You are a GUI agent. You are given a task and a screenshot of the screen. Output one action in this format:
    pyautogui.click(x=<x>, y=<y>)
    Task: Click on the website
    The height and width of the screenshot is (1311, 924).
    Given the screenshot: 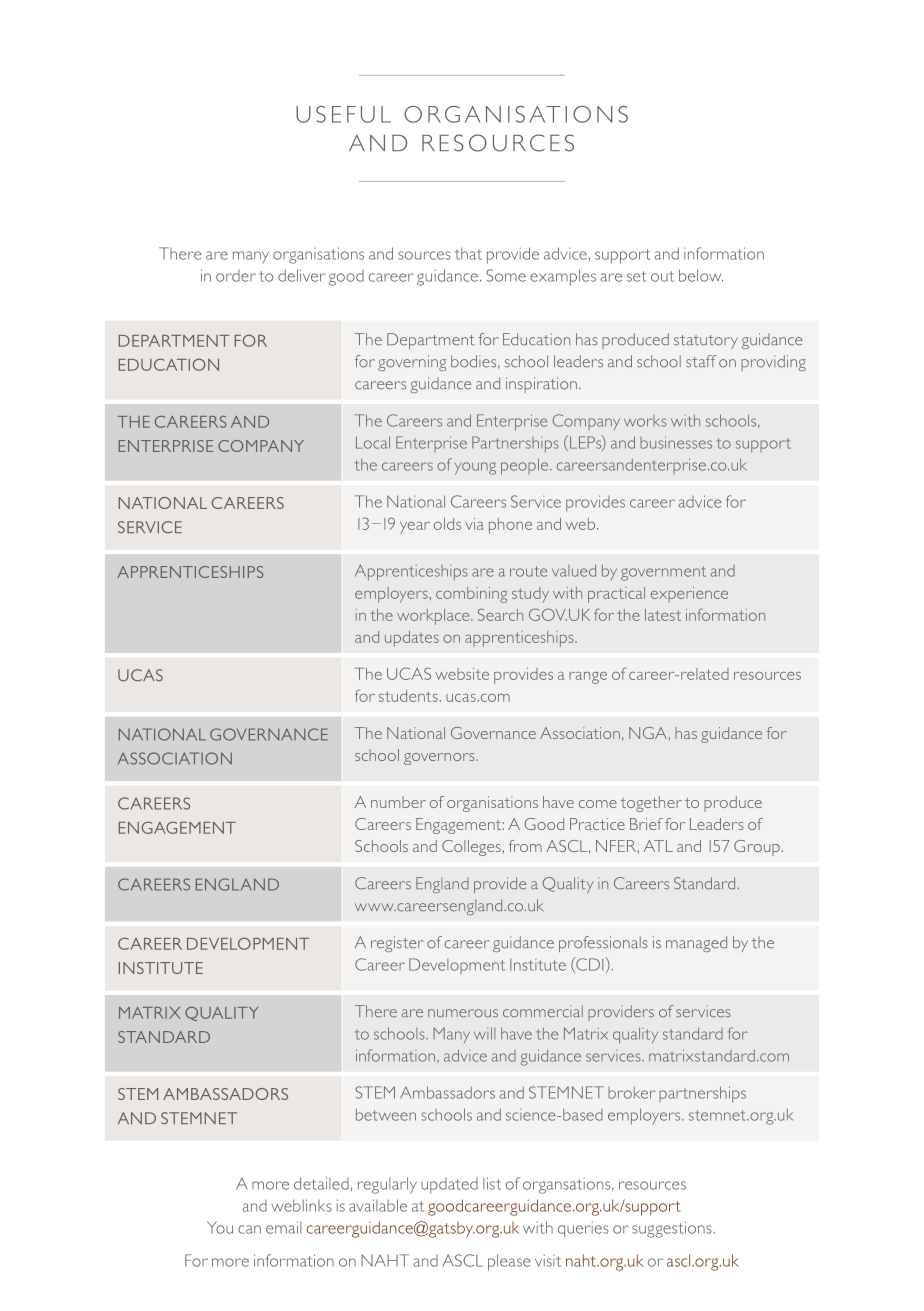 What is the action you would take?
    pyautogui.click(x=462, y=674)
